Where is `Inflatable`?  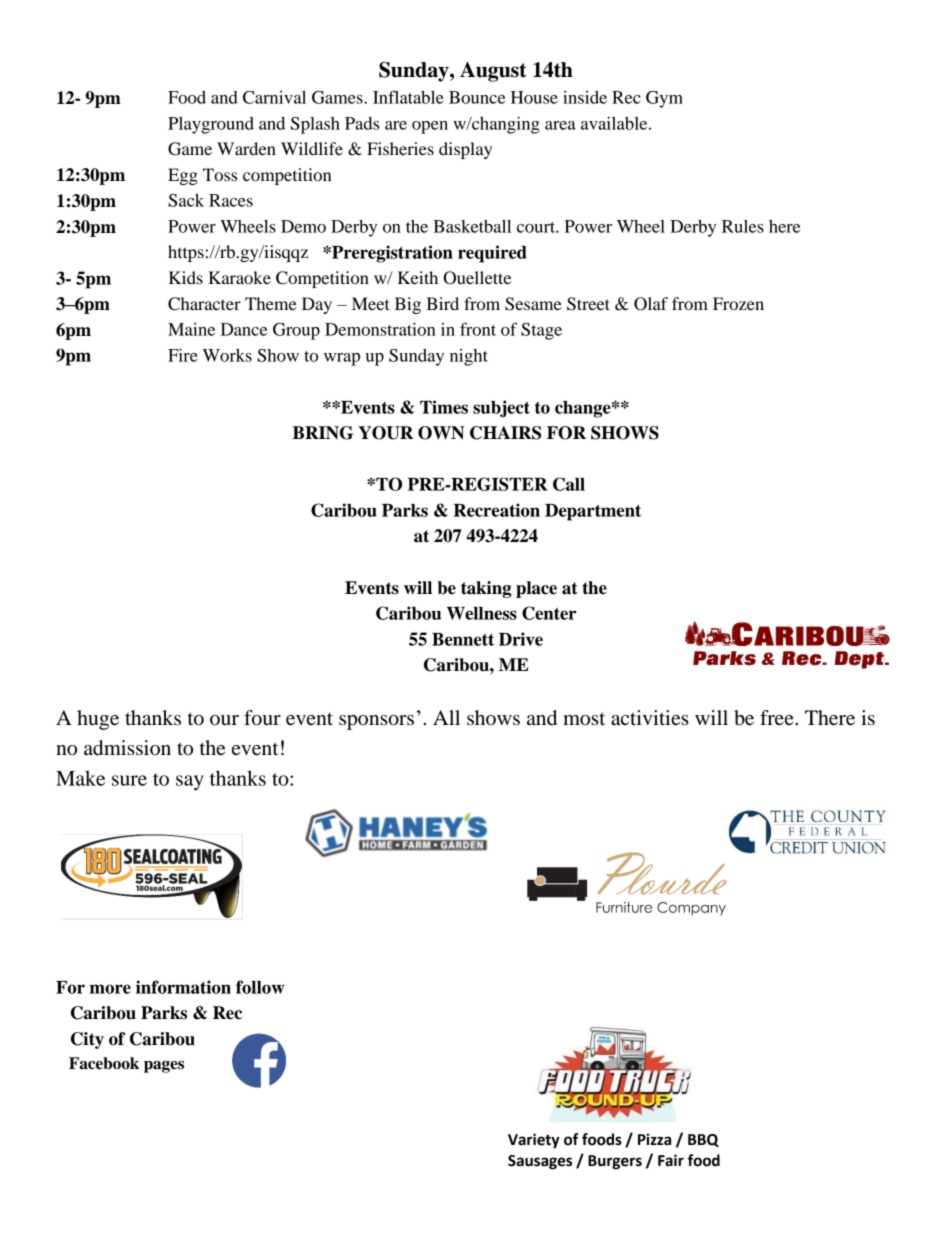
Inflatable is located at coordinates (408, 97).
